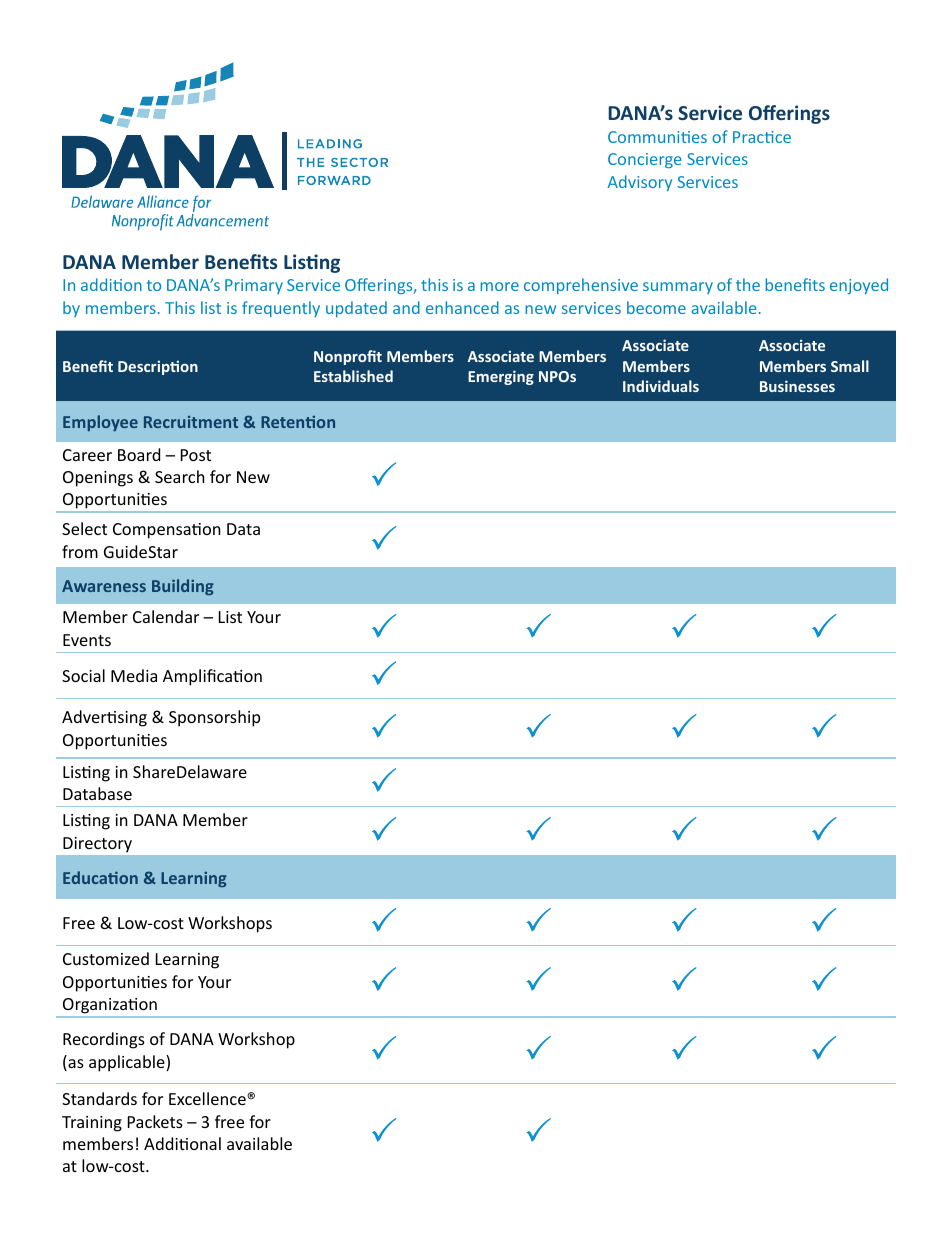  What do you see at coordinates (640, 183) in the image?
I see `Advisory` at bounding box center [640, 183].
